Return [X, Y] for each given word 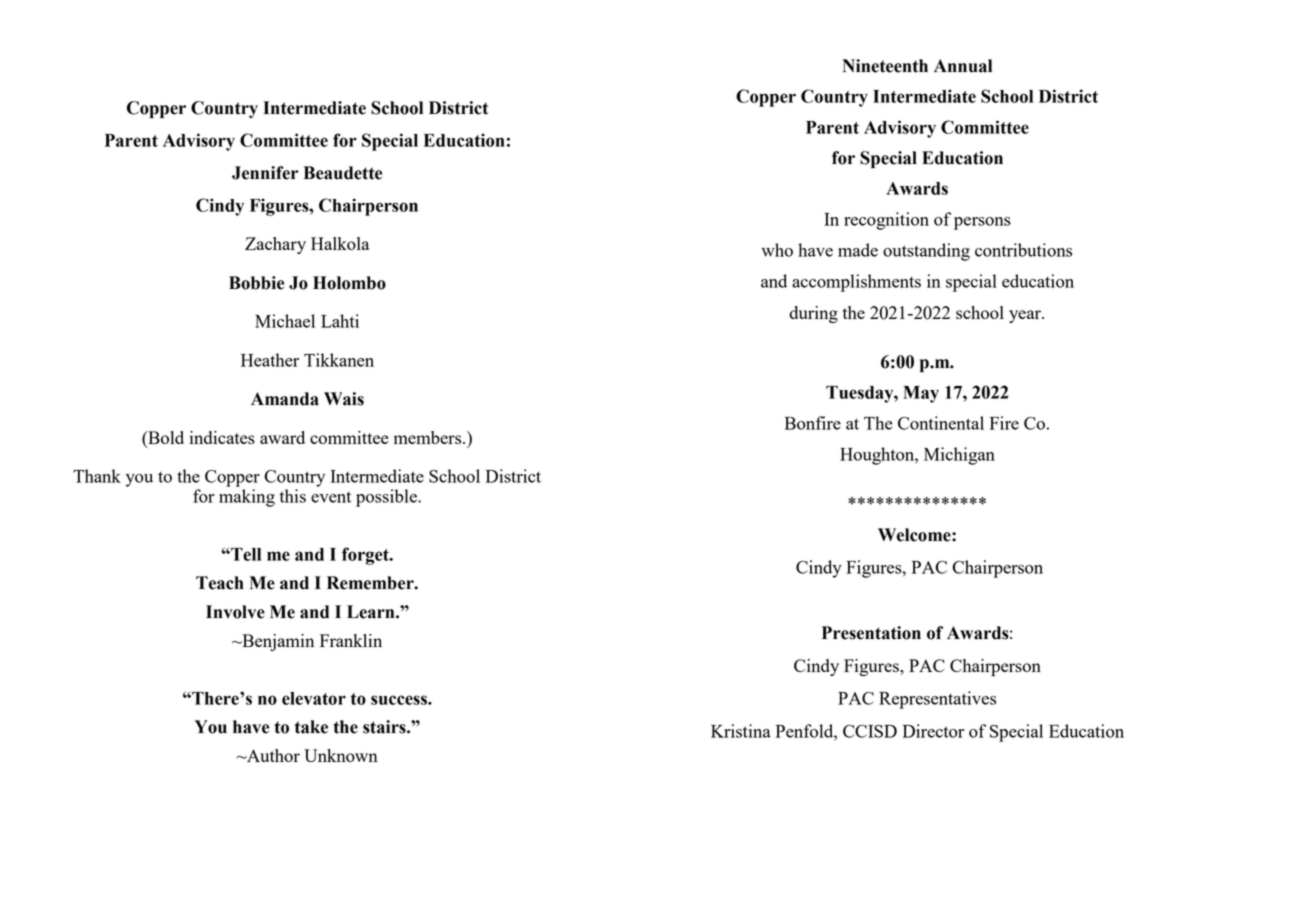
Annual [963, 66]
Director [933, 731]
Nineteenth [885, 66]
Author [272, 755]
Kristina [741, 731]
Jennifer [265, 173]
